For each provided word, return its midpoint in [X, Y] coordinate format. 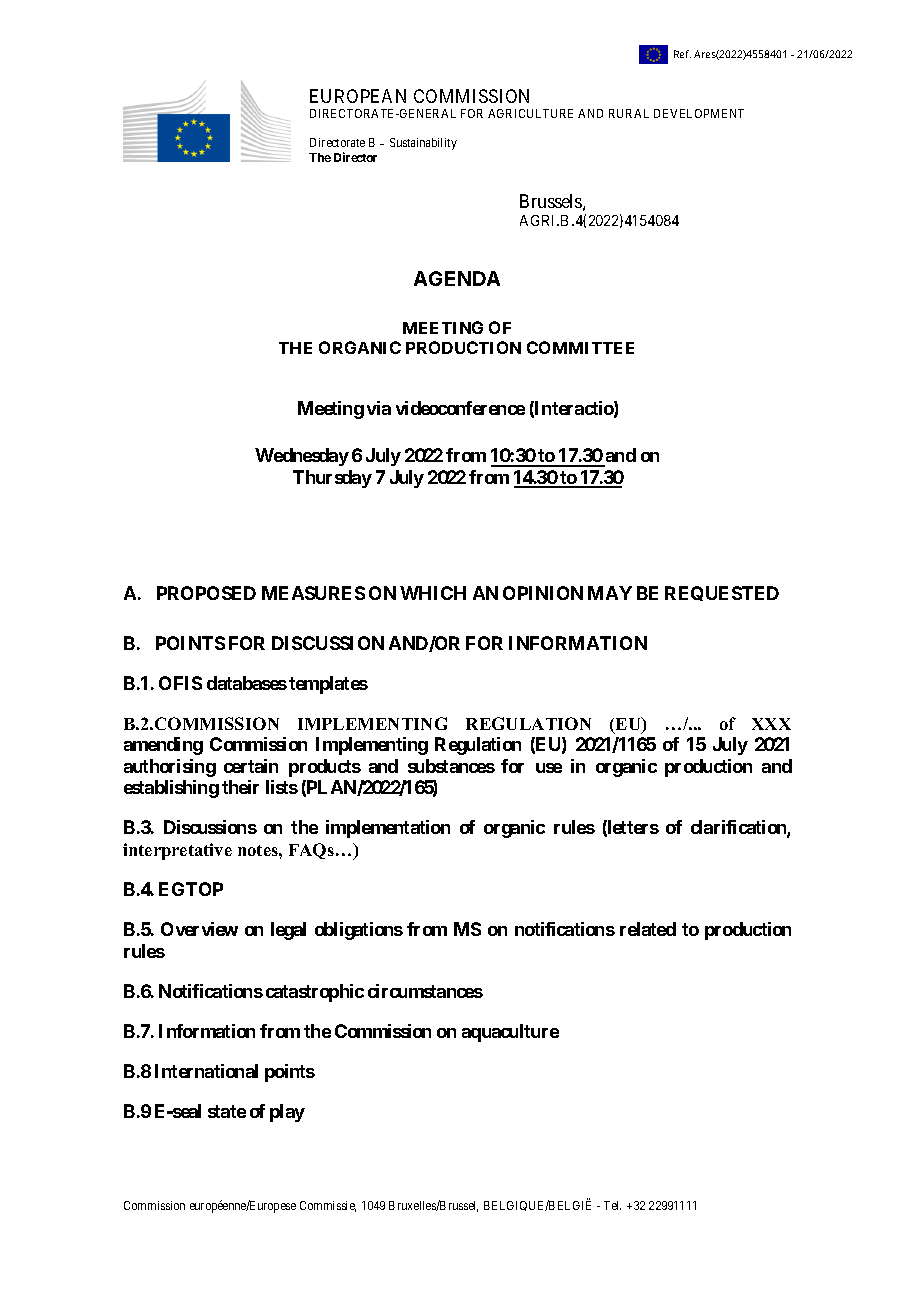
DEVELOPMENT [699, 113]
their [240, 787]
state [227, 1111]
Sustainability [423, 144]
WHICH [433, 593]
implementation [388, 829]
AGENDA [457, 278]
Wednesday [302, 457]
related [648, 929]
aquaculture [510, 1033]
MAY [610, 593]
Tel [612, 1205]
